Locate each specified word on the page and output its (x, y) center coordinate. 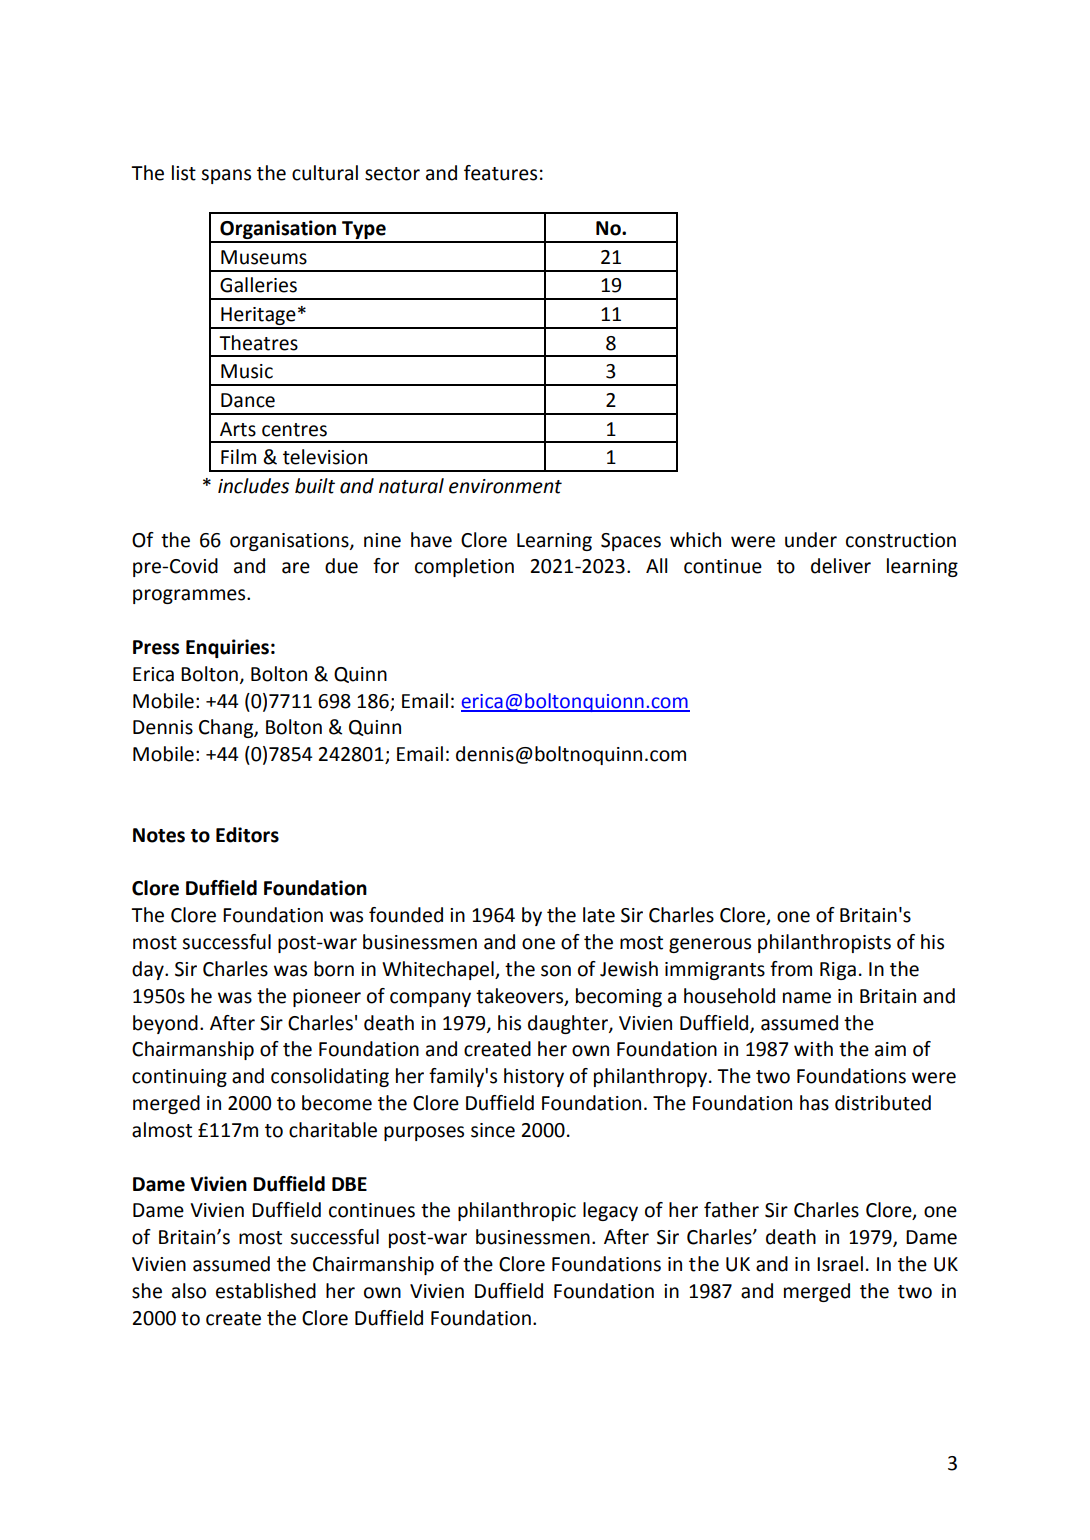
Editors (247, 835)
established (266, 1291)
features (500, 173)
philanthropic (517, 1211)
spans (226, 176)
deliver (841, 566)
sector (392, 174)
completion (464, 567)
